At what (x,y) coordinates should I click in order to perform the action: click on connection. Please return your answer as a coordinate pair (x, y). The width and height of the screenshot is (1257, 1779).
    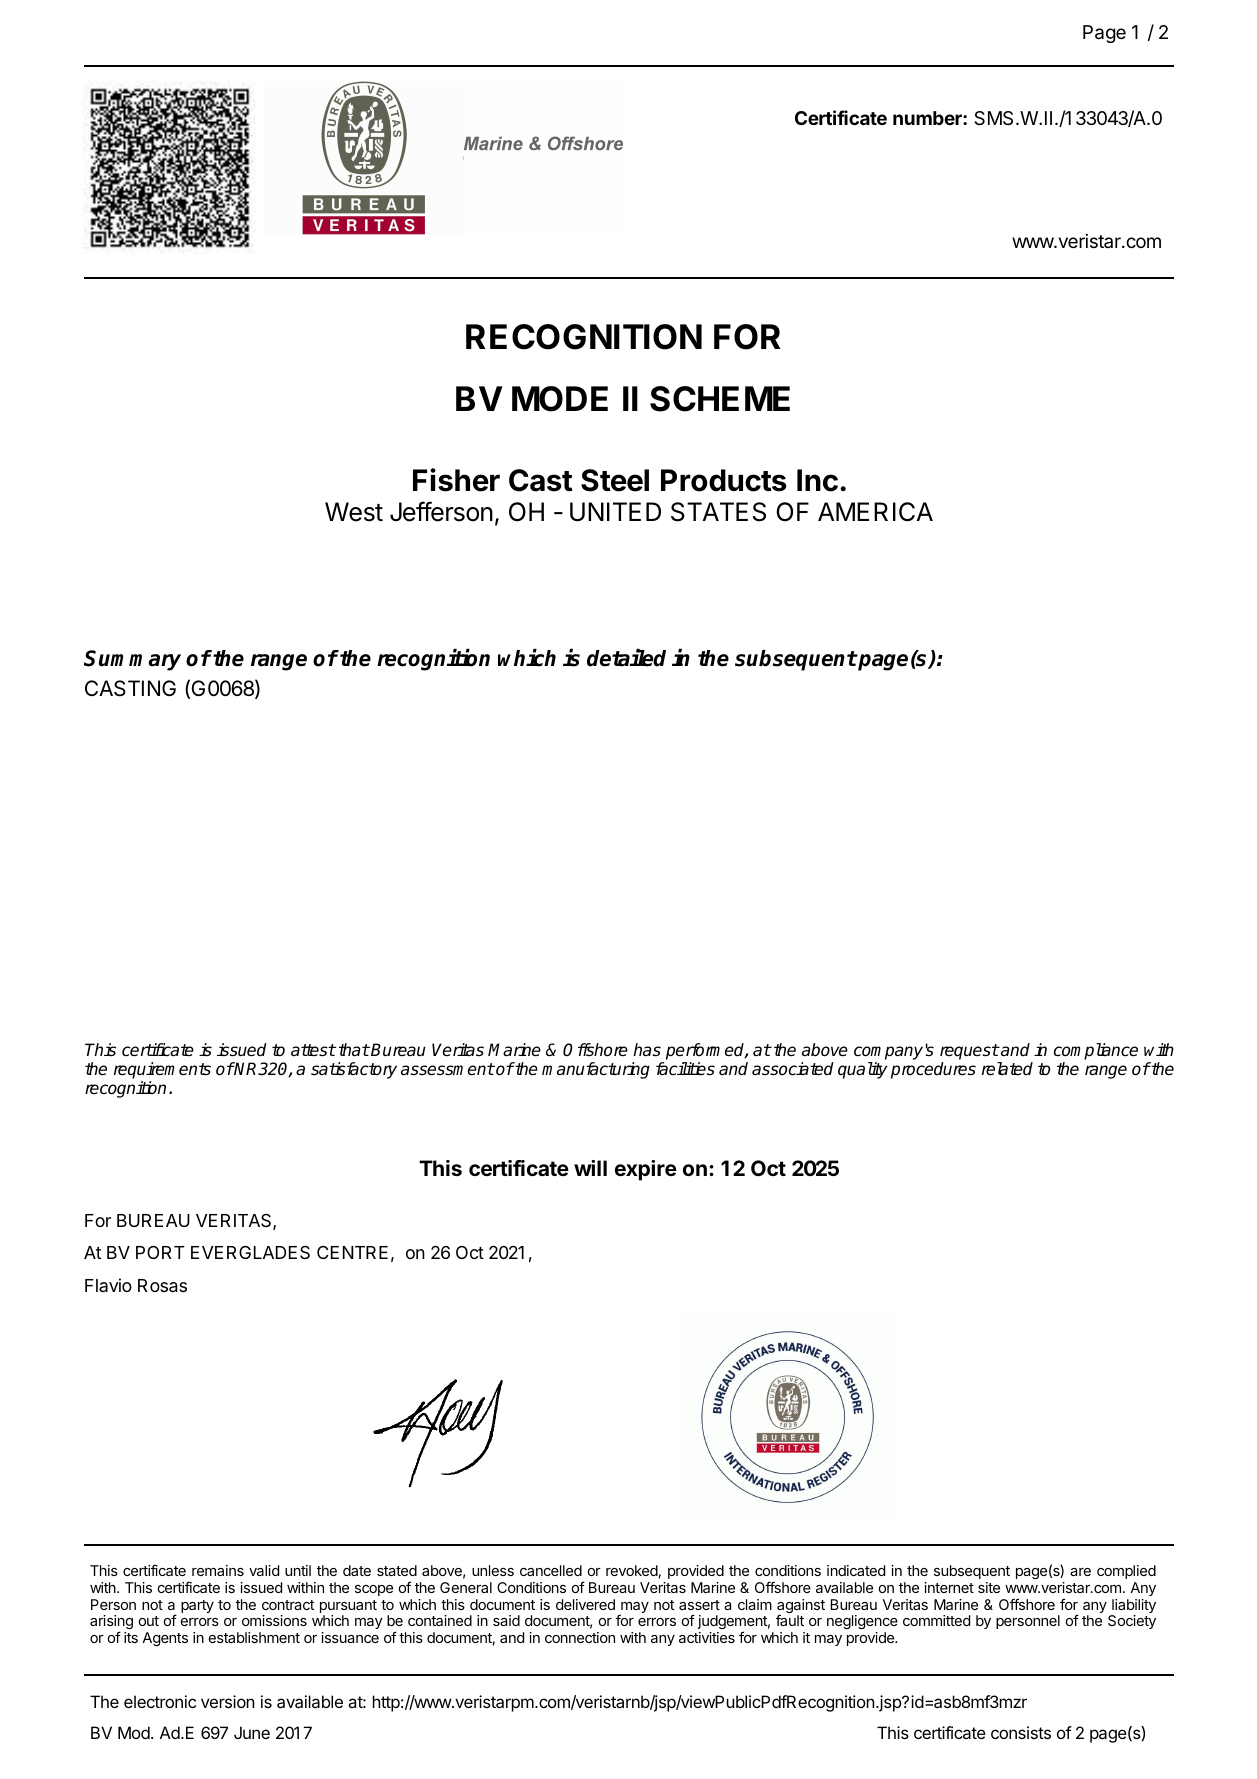
    Looking at the image, I should click on (580, 1637).
